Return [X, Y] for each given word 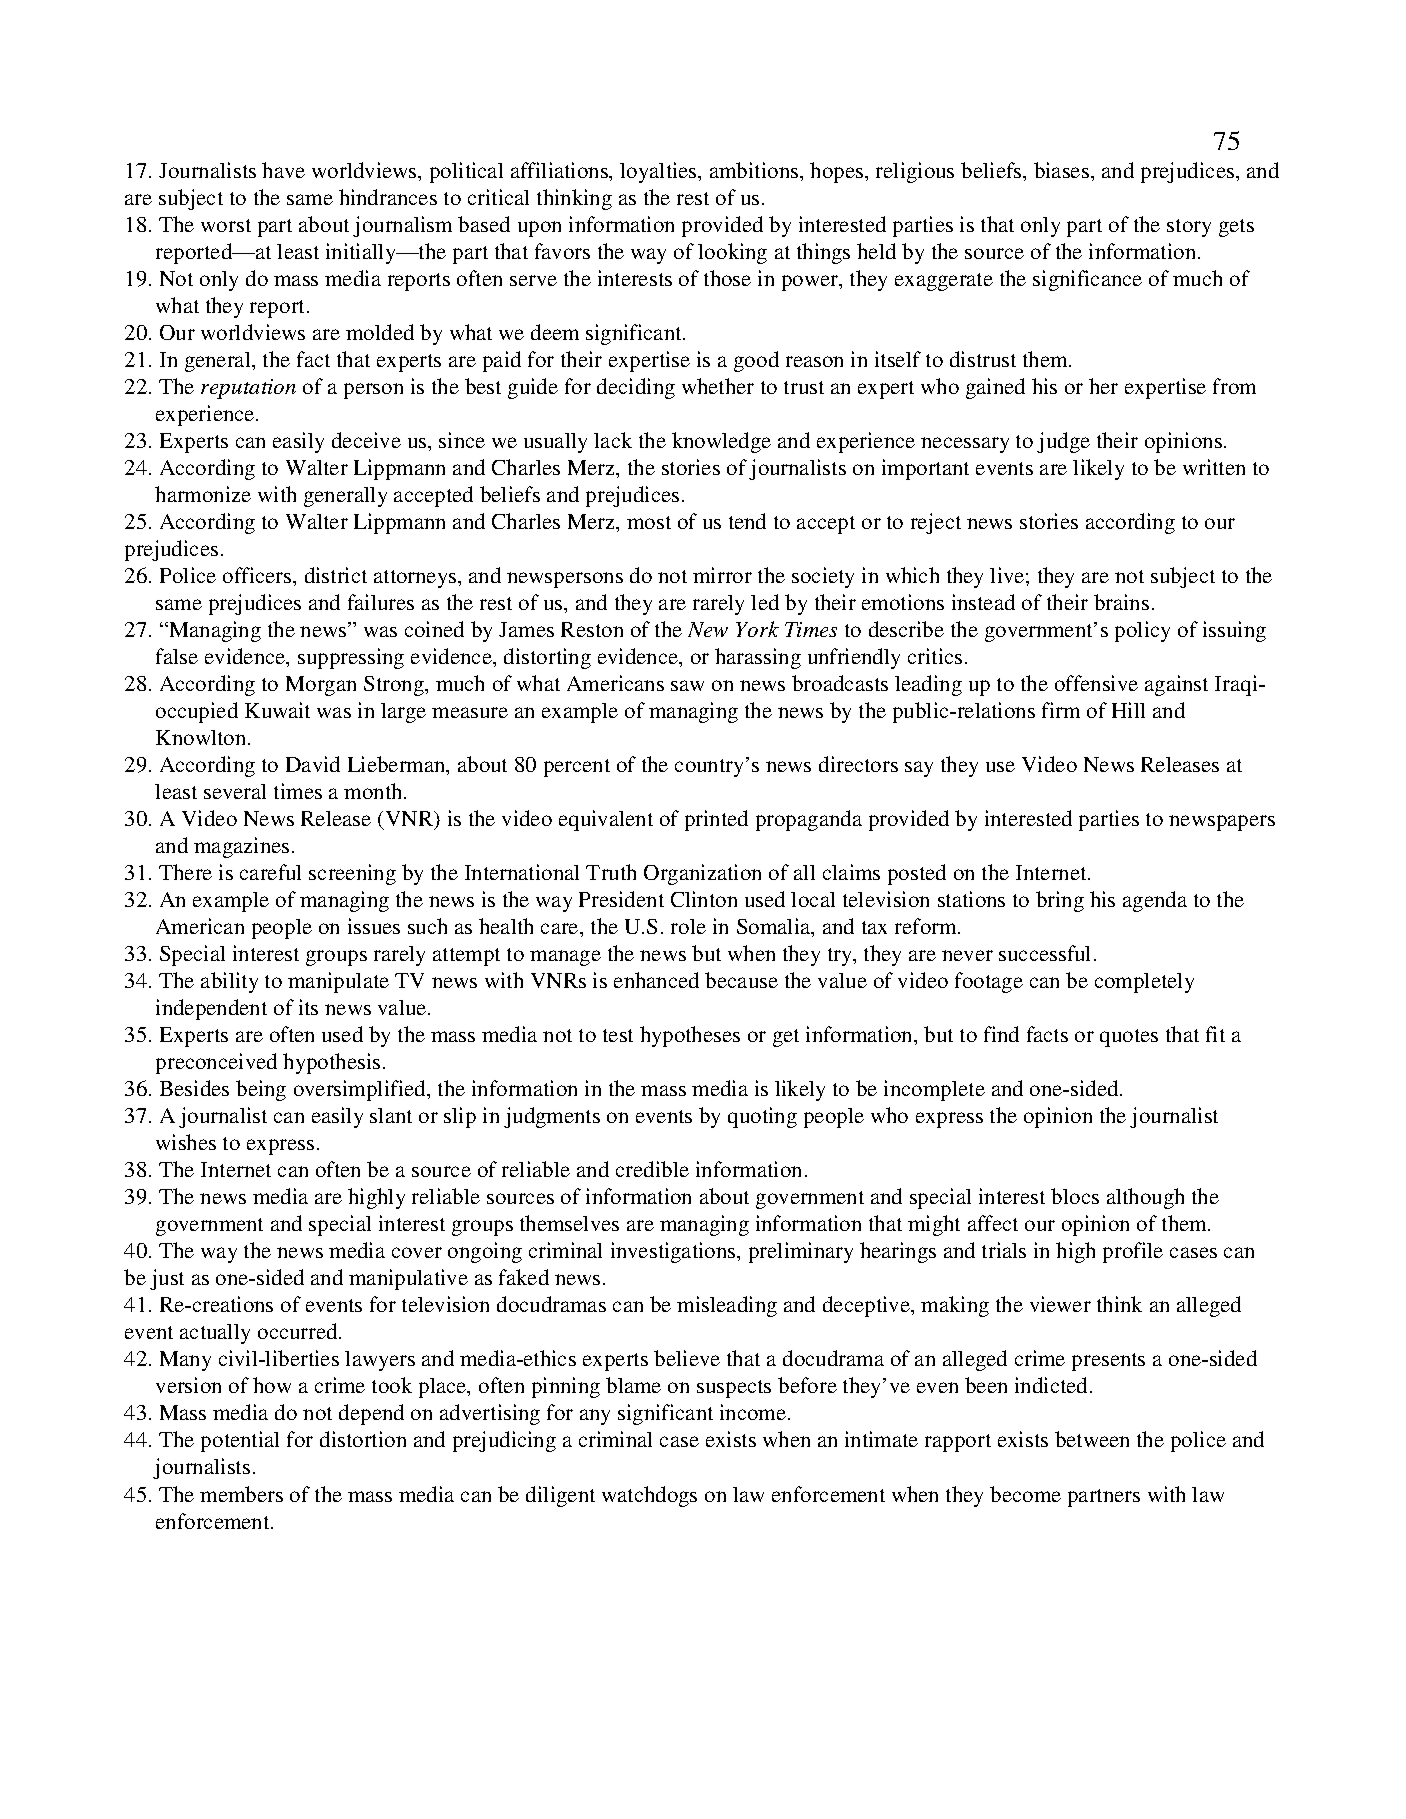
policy [1142, 631]
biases [1061, 170]
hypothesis [331, 1063]
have [283, 170]
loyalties [659, 172]
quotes [1129, 1038]
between [1092, 1439]
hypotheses [690, 1036]
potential [240, 1441]
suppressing [351, 658]
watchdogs [649, 1496]
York [757, 629]
